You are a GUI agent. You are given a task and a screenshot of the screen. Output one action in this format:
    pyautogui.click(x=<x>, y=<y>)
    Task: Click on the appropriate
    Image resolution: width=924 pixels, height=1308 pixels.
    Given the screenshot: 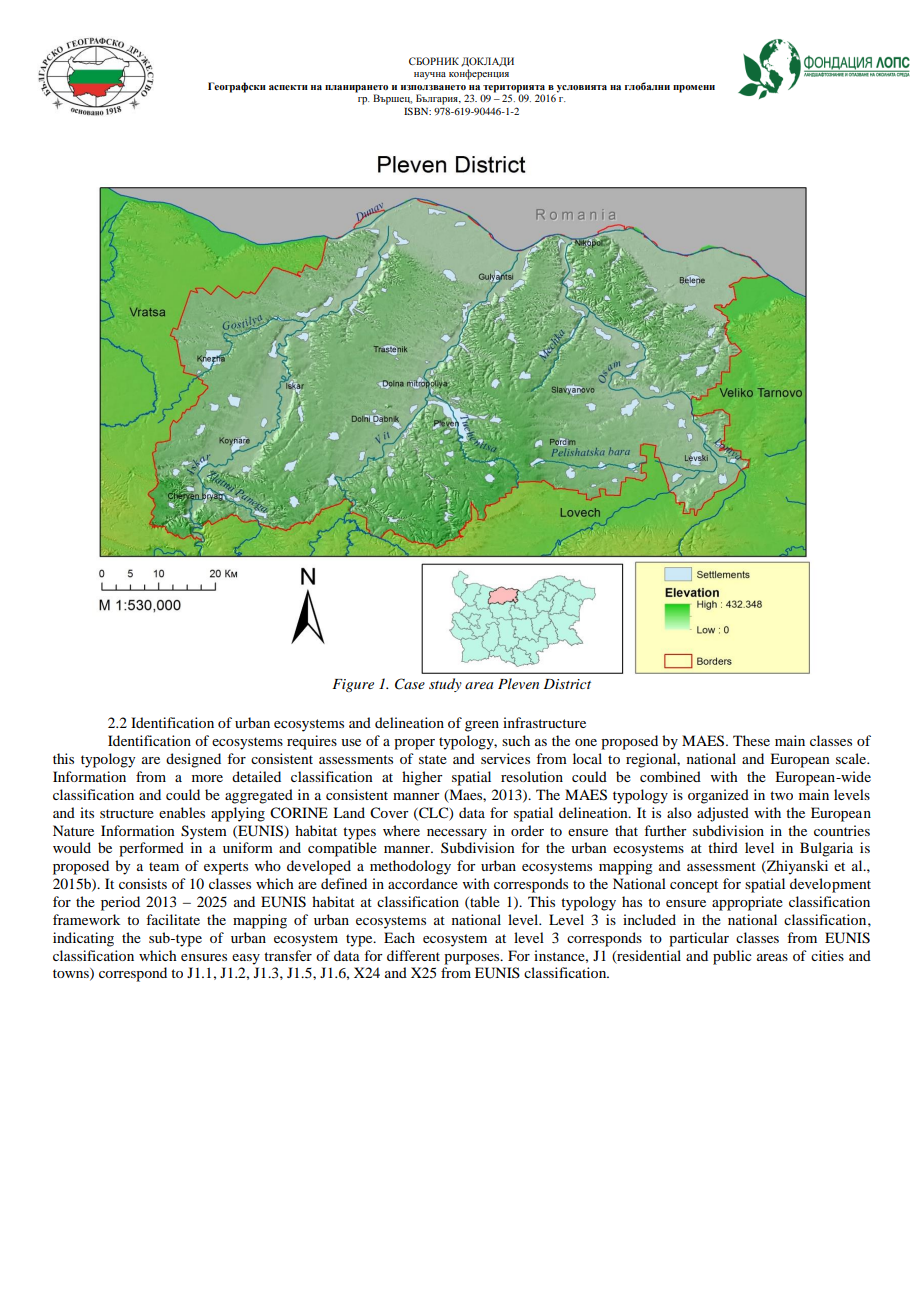 What is the action you would take?
    pyautogui.click(x=747, y=903)
